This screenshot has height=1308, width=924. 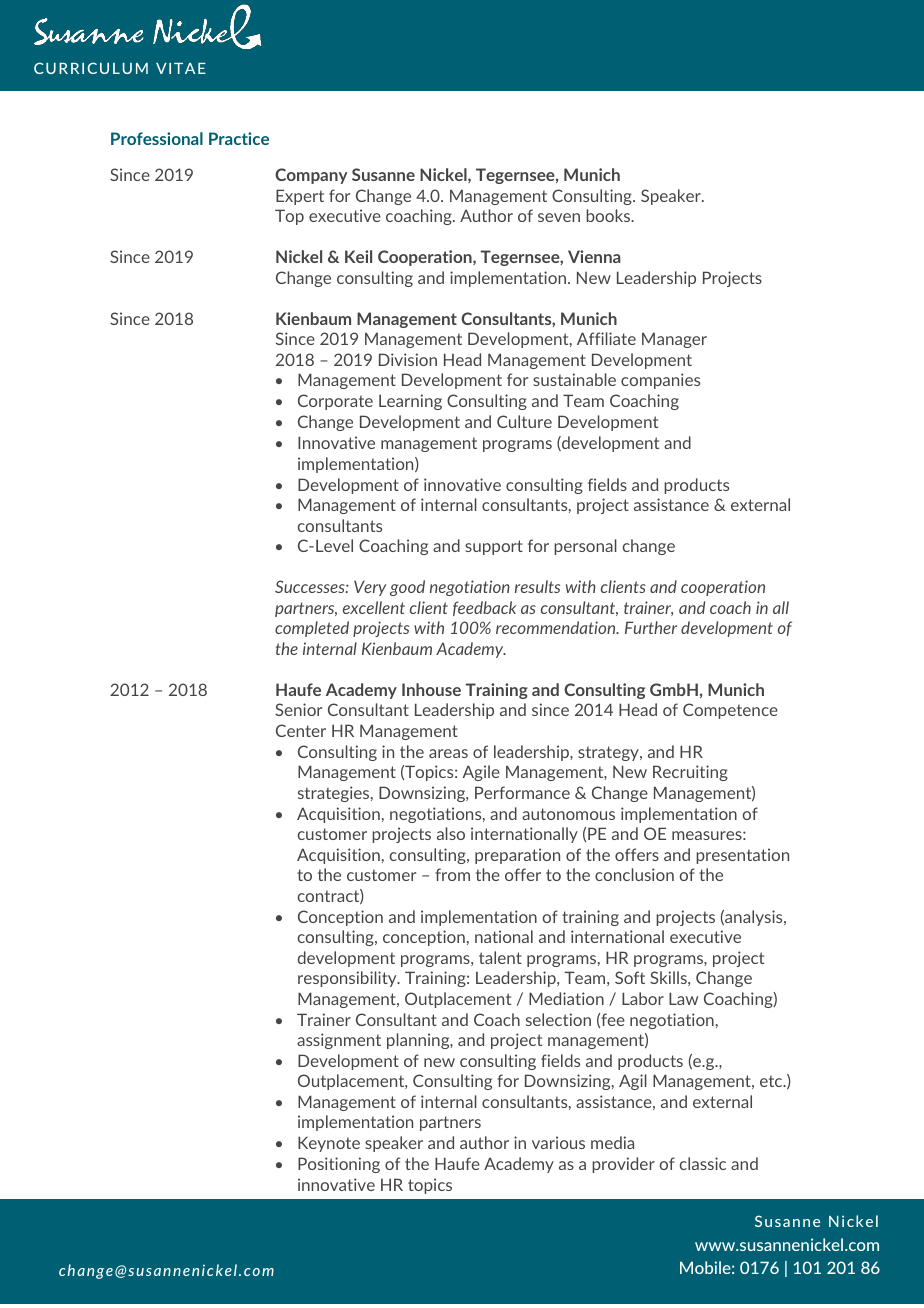 I want to click on classic, so click(x=702, y=1163).
